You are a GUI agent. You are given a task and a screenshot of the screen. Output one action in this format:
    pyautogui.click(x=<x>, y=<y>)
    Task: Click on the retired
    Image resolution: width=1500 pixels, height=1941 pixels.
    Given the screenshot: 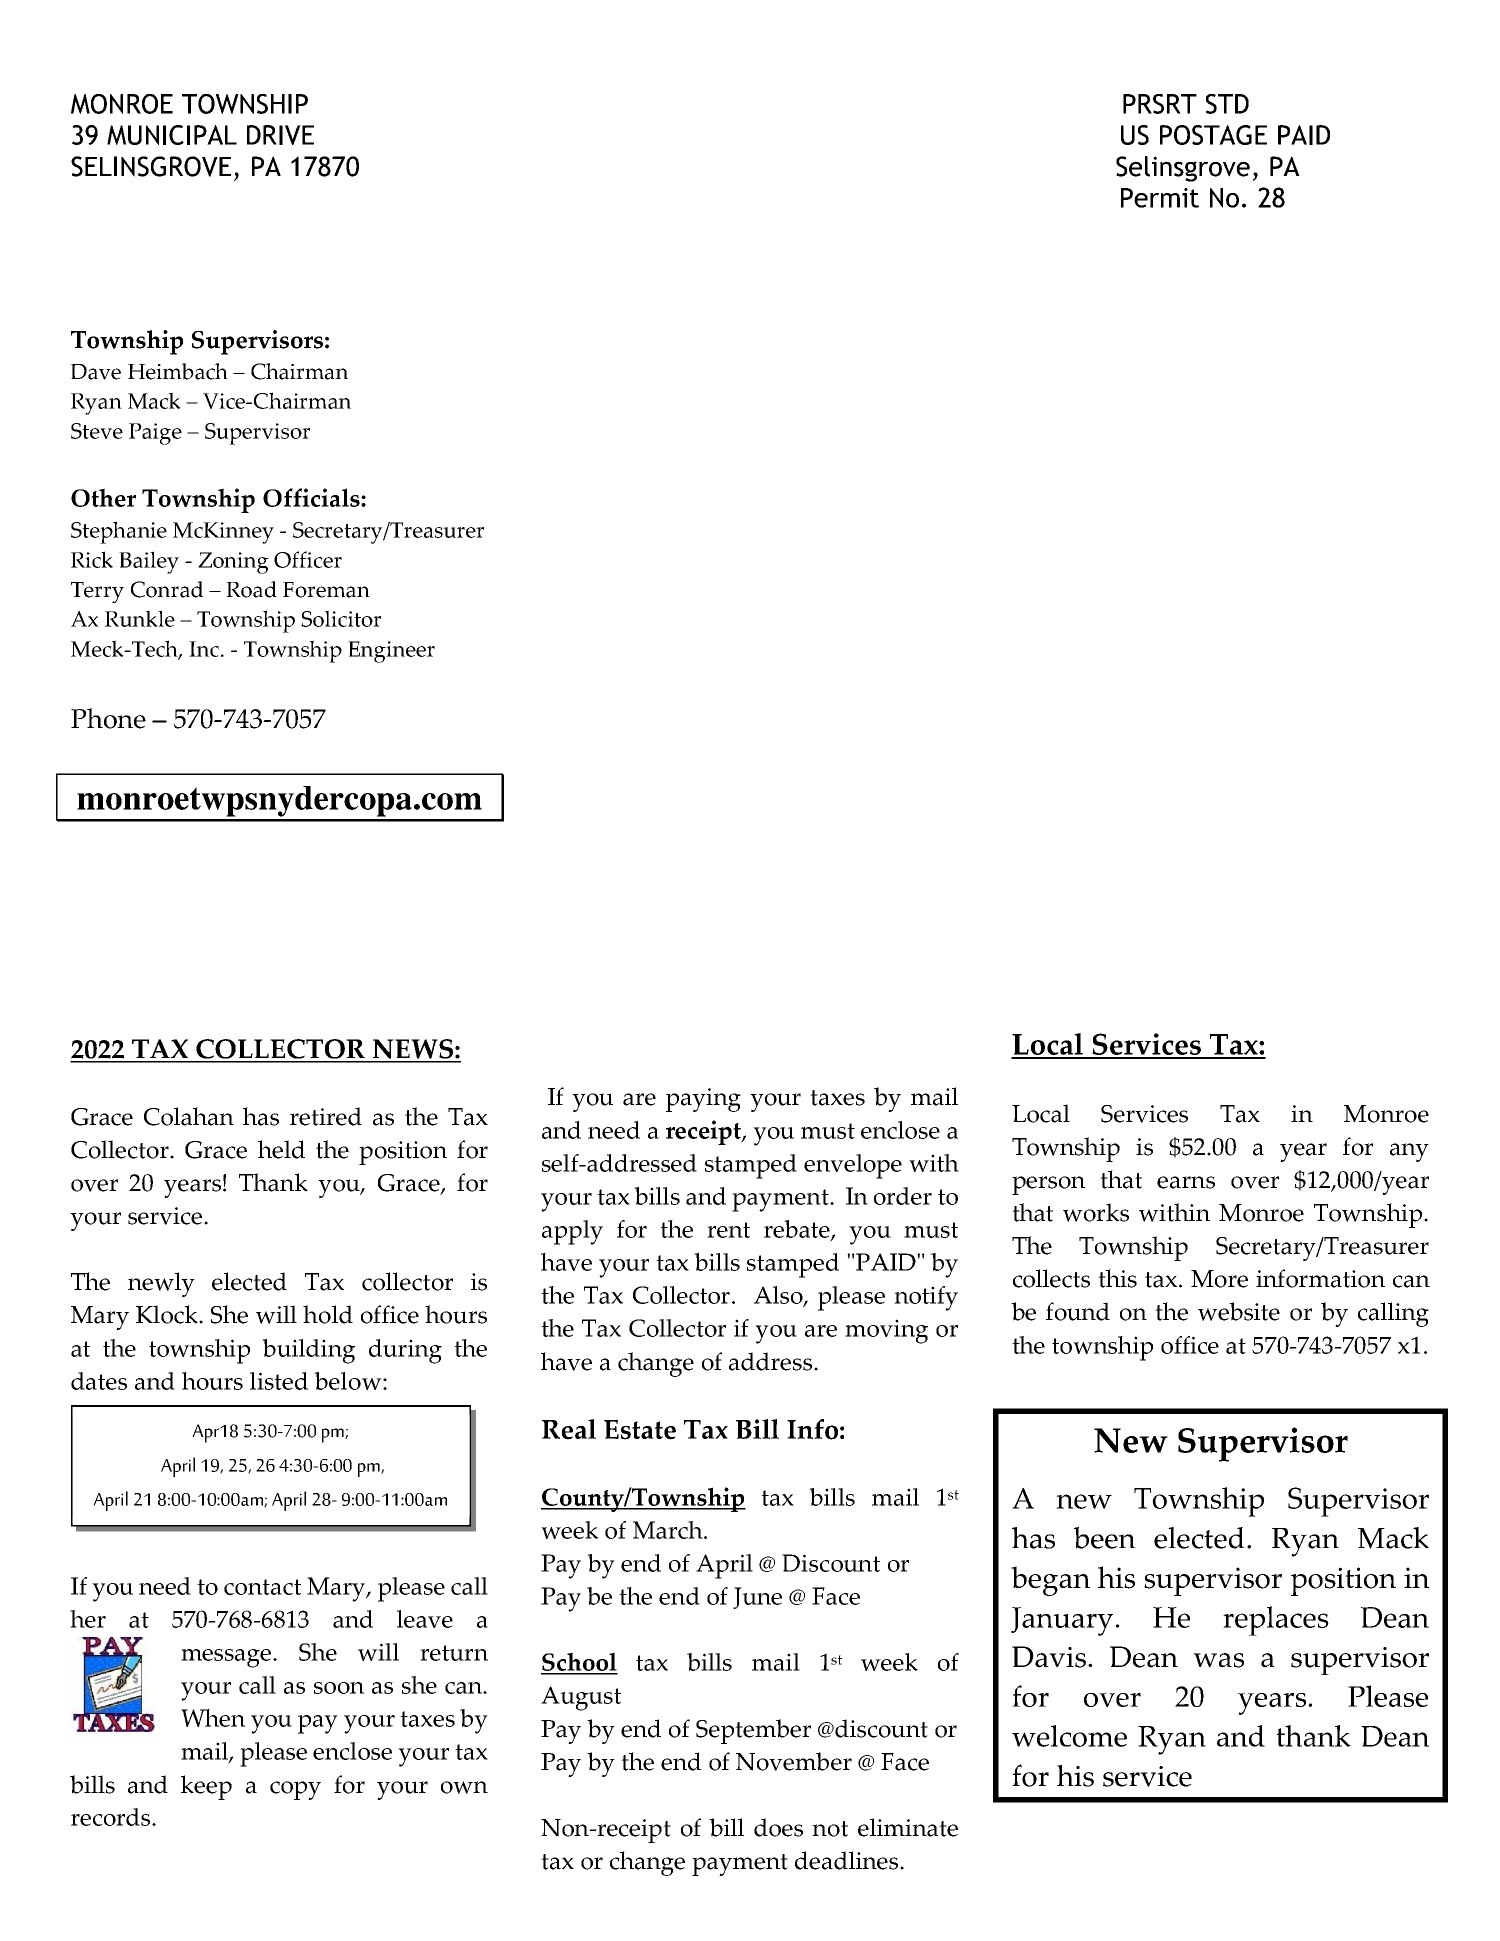 What is the action you would take?
    pyautogui.click(x=326, y=1116)
